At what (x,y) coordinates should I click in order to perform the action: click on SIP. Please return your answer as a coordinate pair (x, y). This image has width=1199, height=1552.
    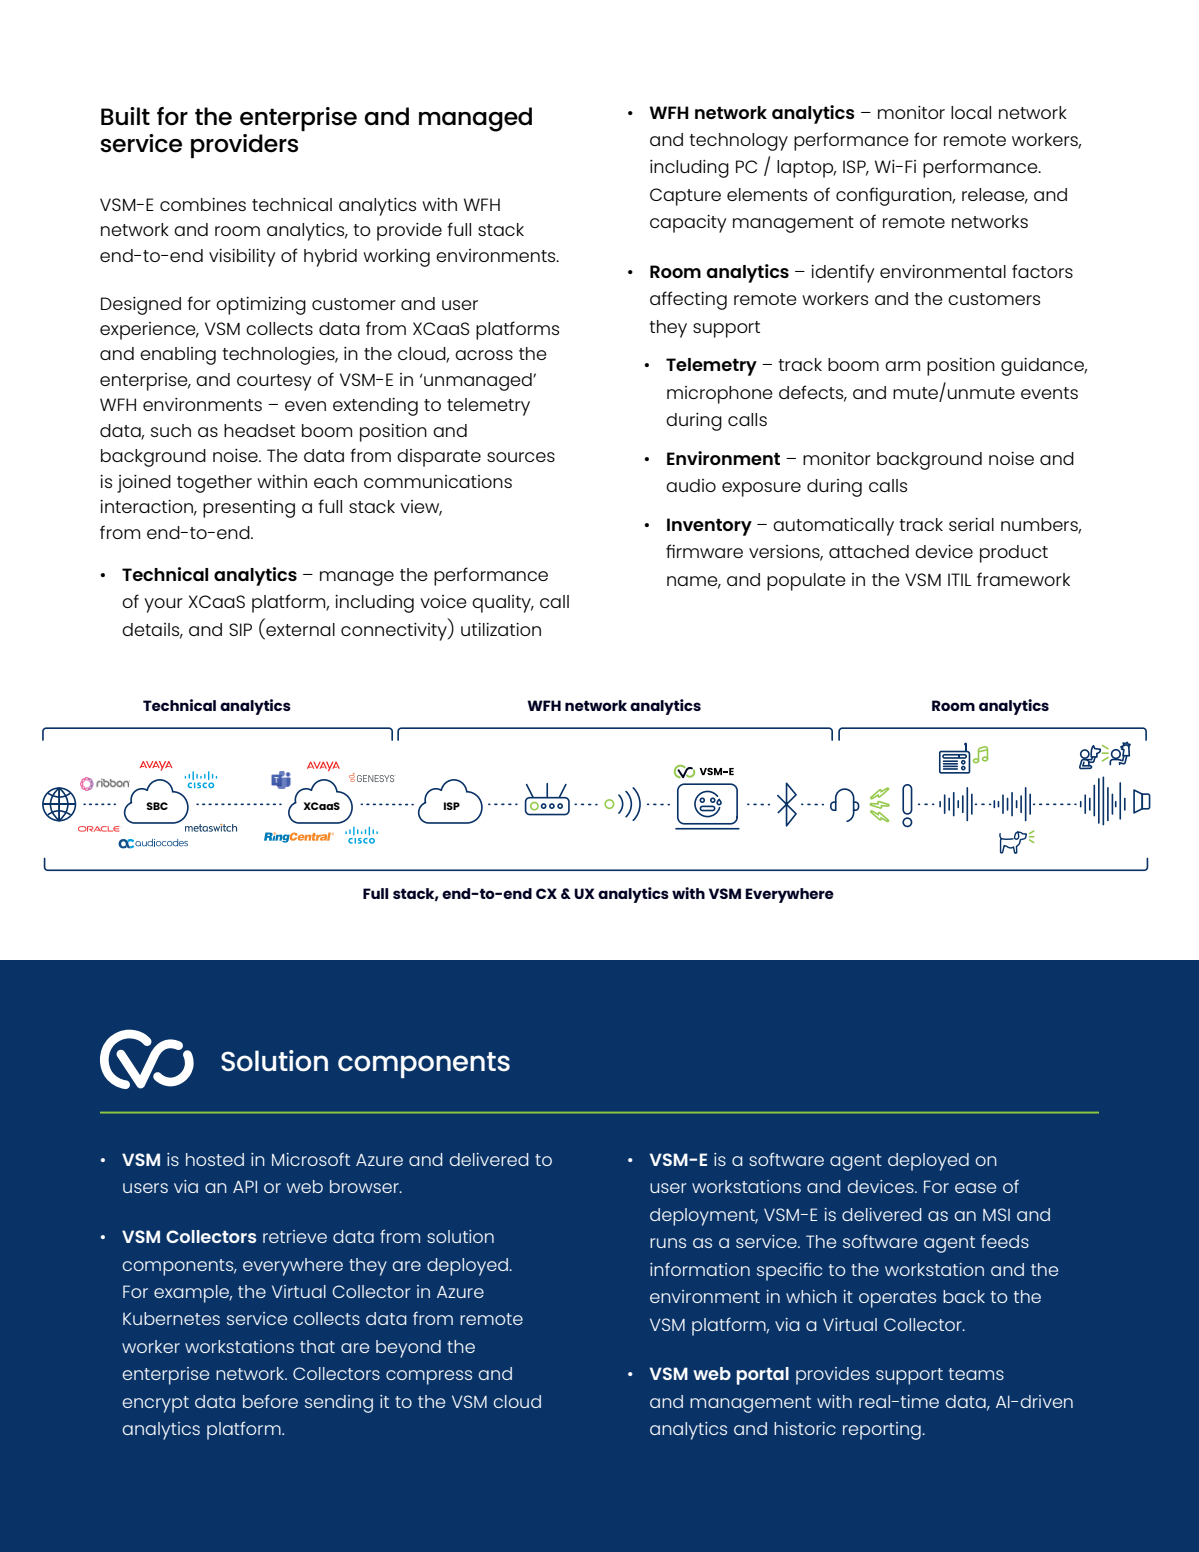
    Looking at the image, I should click on (240, 629).
